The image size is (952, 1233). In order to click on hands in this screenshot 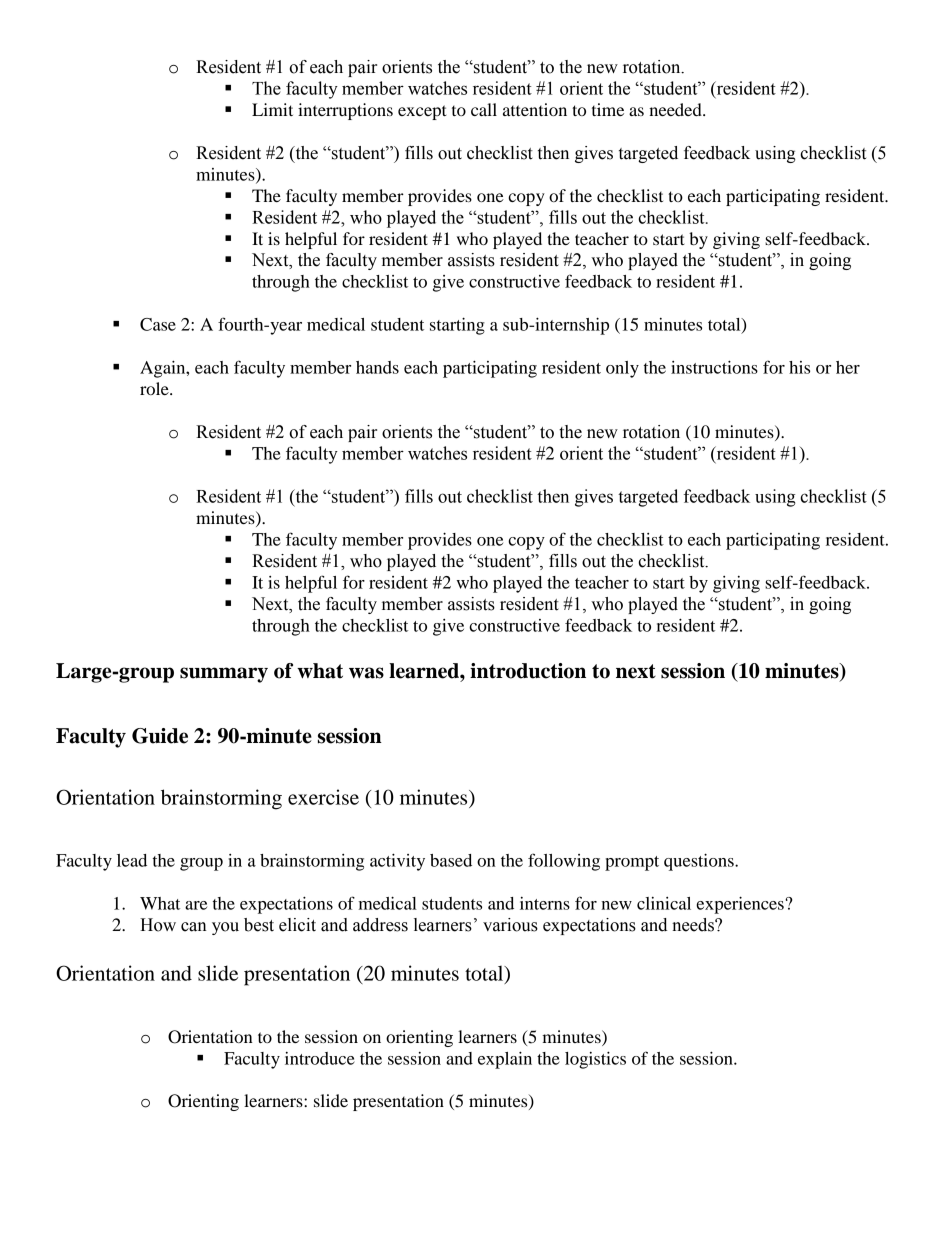, I will do `click(377, 367)`.
